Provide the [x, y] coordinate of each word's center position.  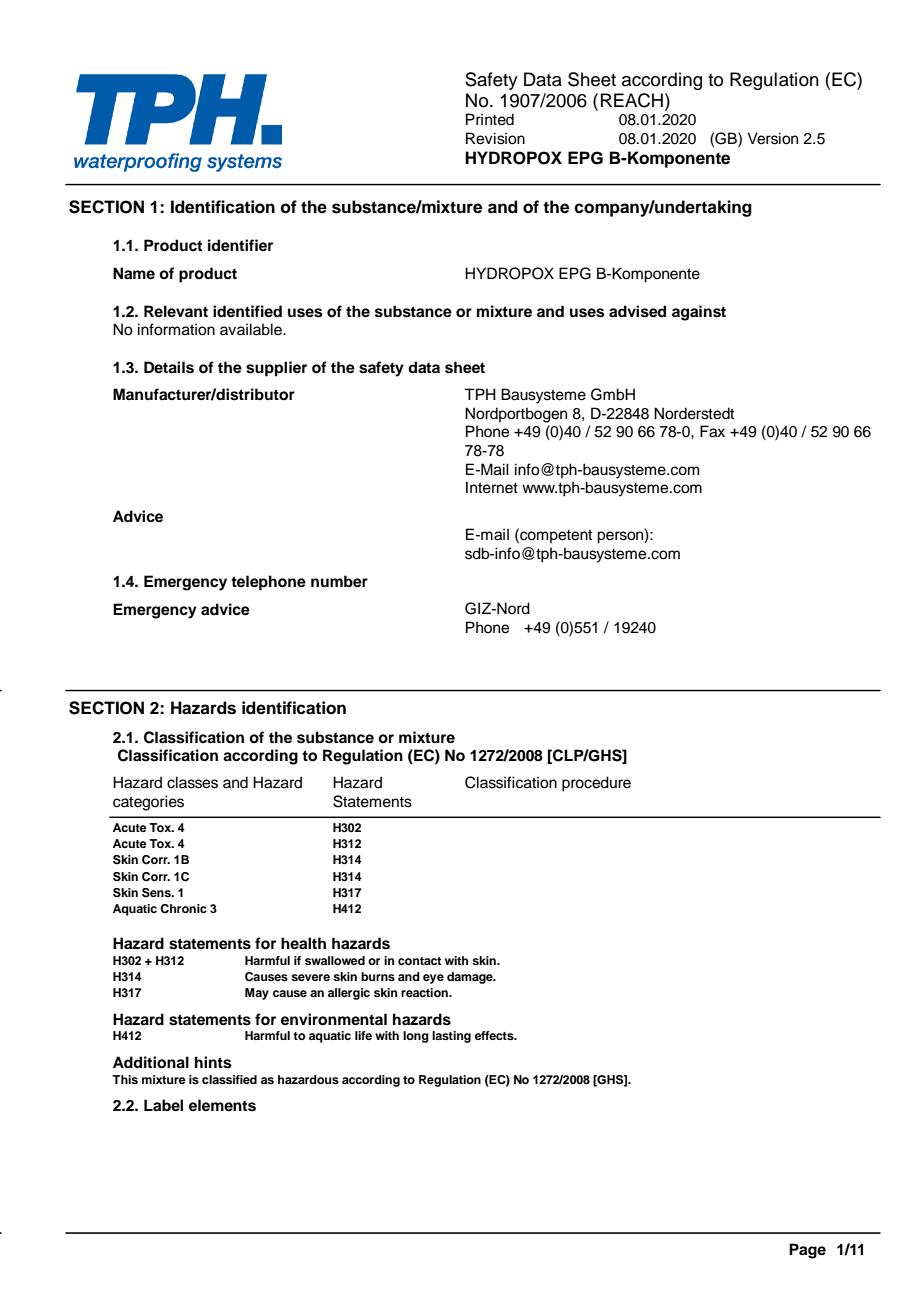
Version [772, 138]
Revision [495, 138]
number [339, 581]
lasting [451, 1037]
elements [222, 1105]
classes [192, 782]
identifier [240, 245]
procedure [596, 784]
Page [807, 1251]
